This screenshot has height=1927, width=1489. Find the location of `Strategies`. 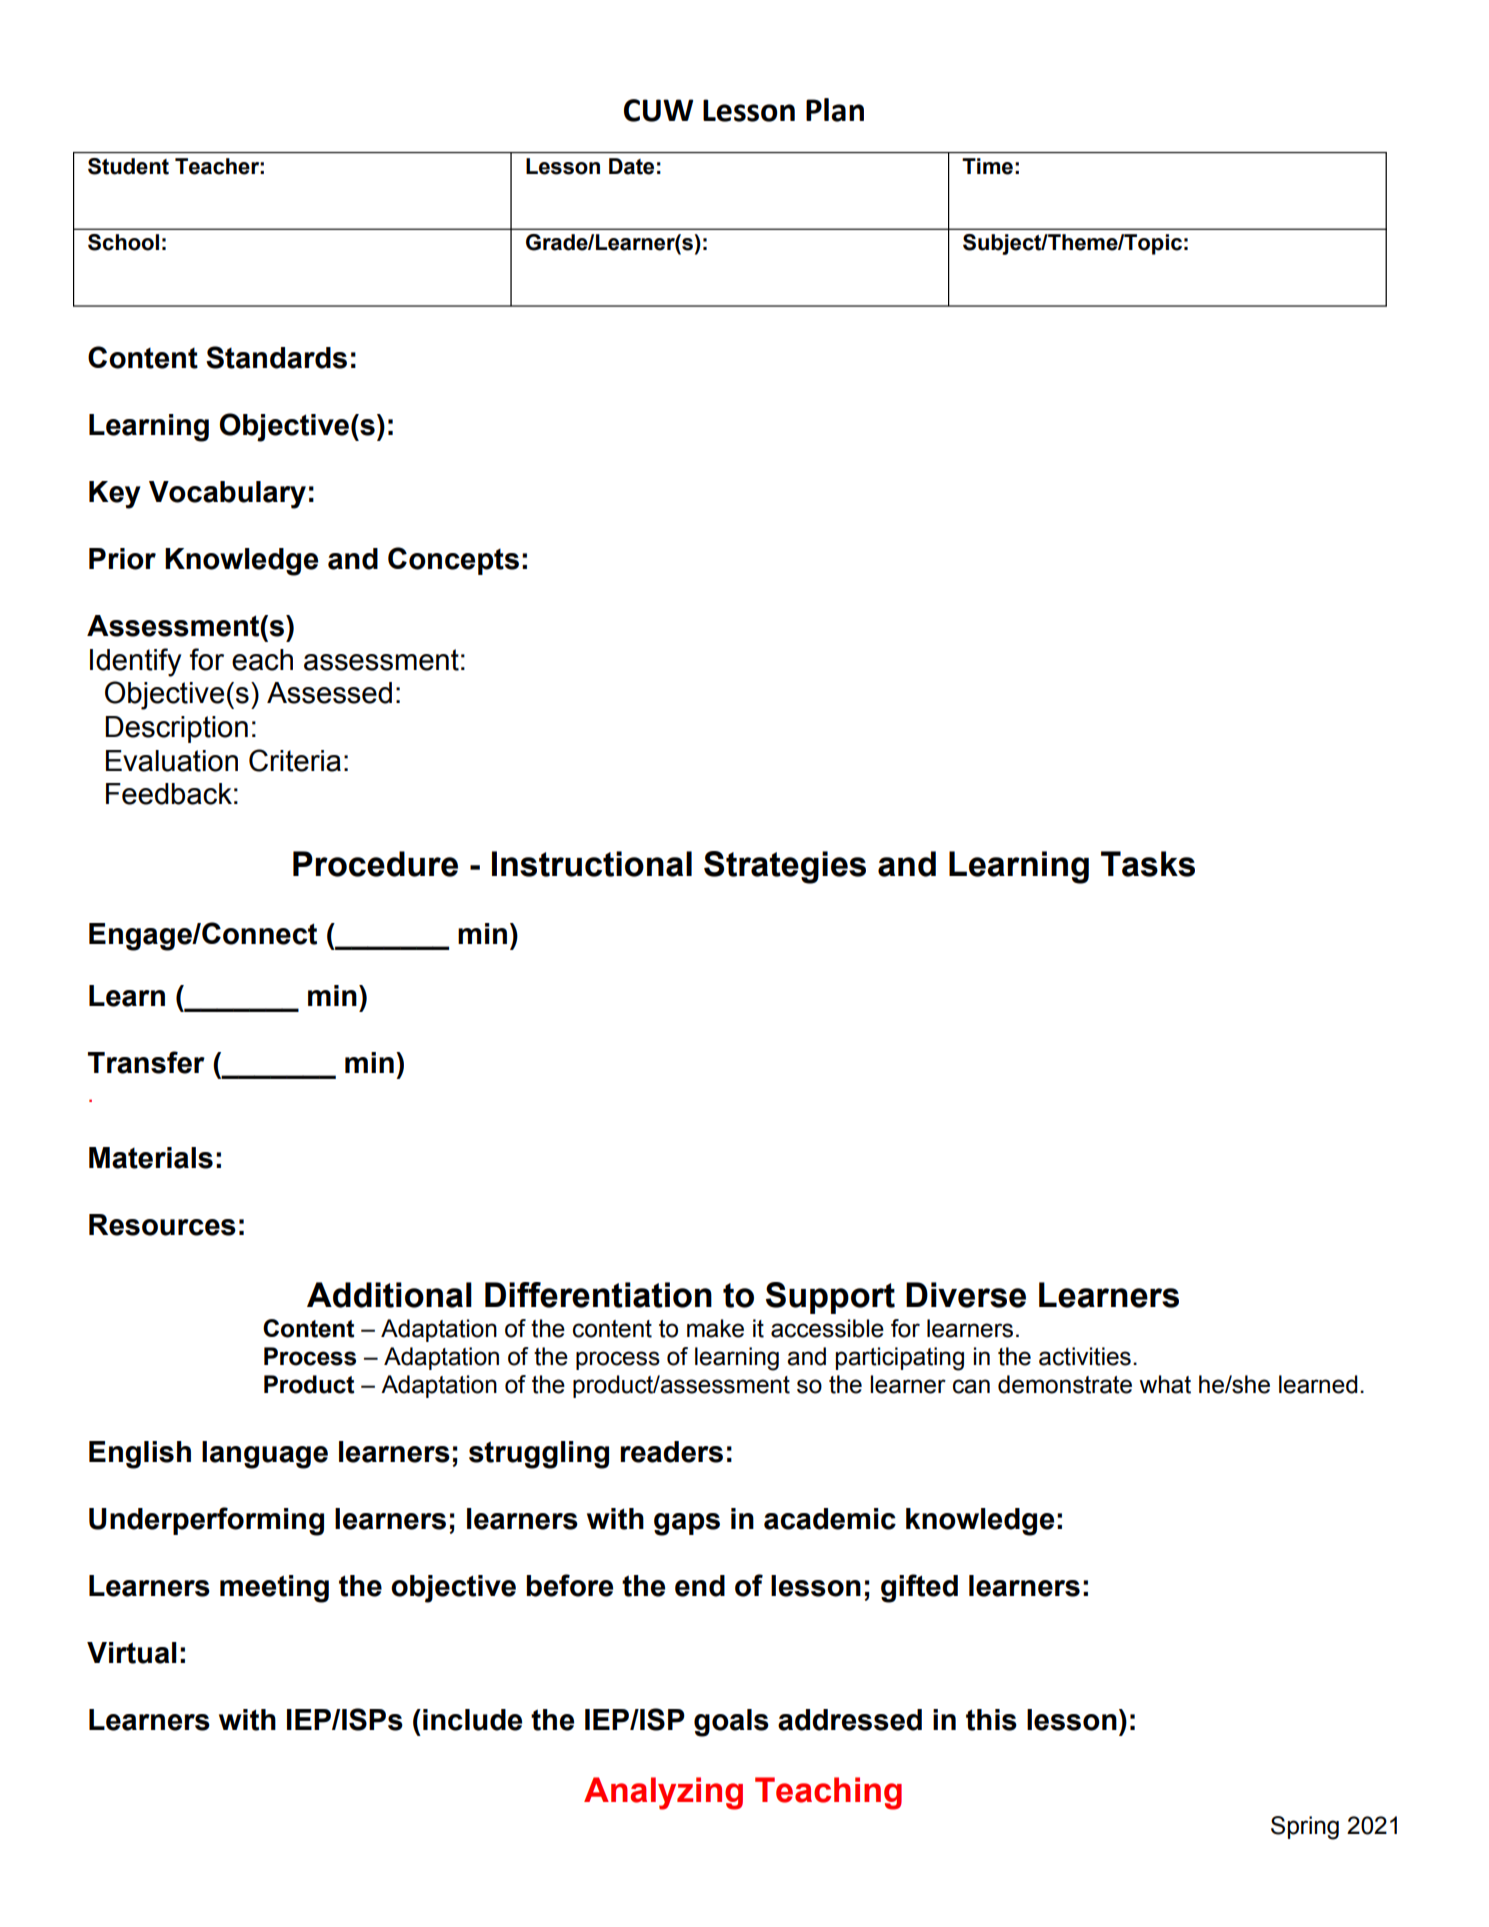

Strategies is located at coordinates (785, 867).
